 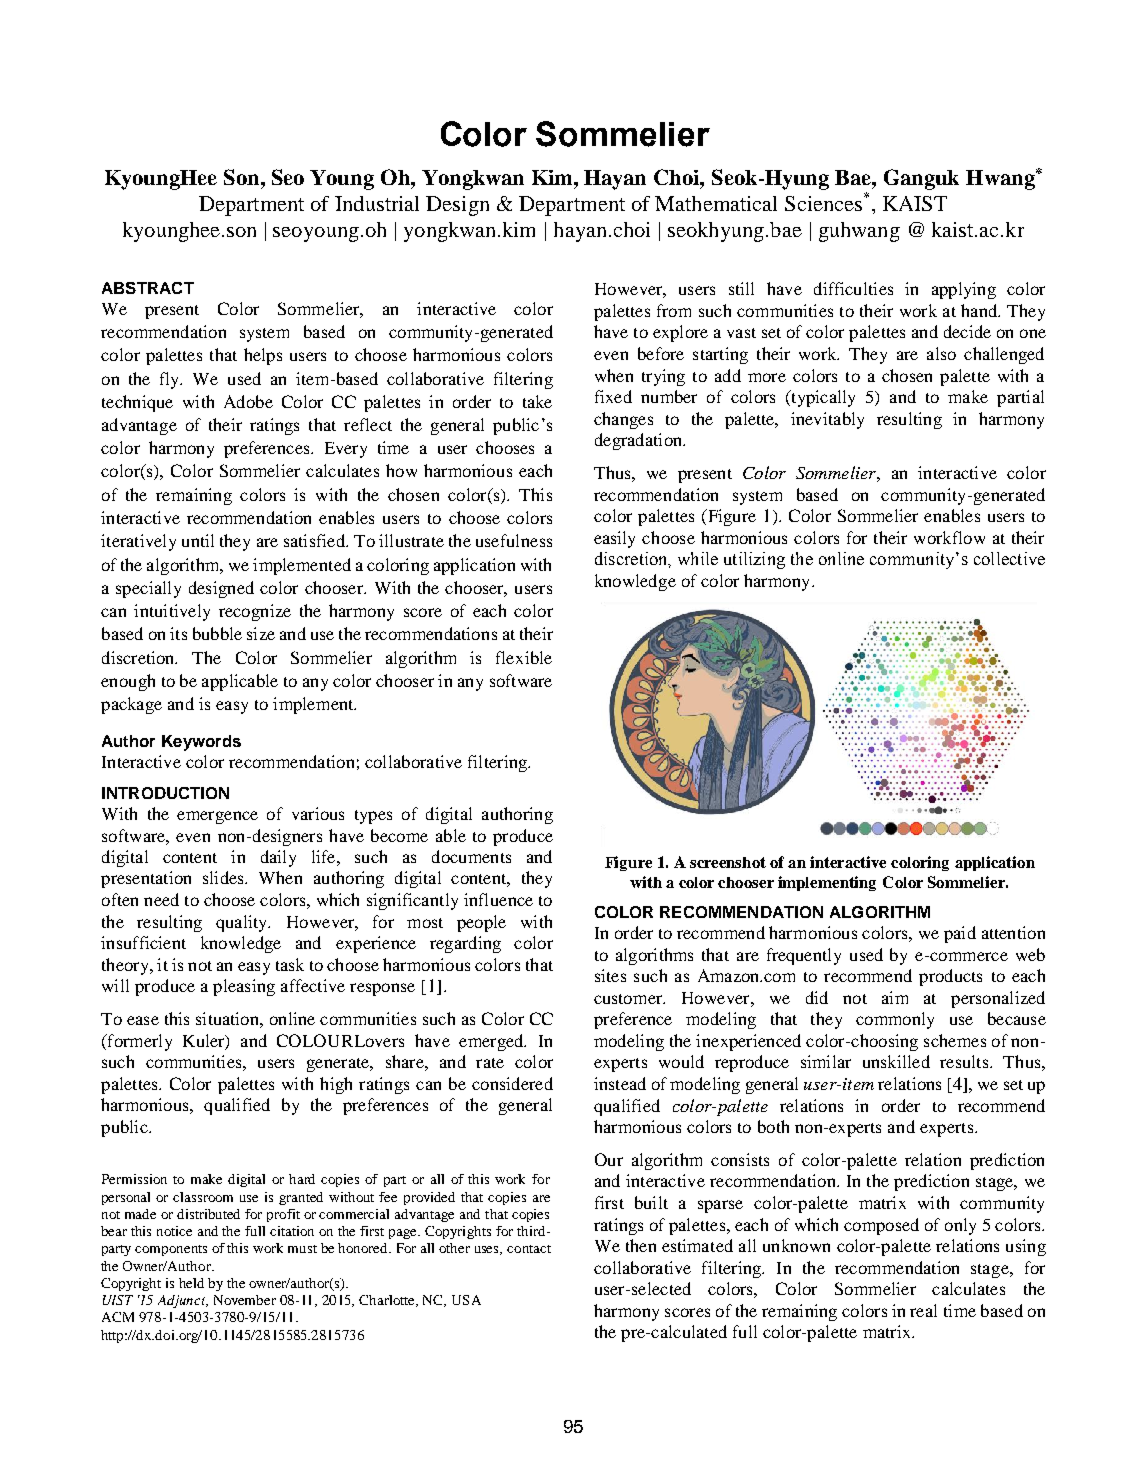 What do you see at coordinates (716, 203) in the screenshot?
I see `Mathematical` at bounding box center [716, 203].
